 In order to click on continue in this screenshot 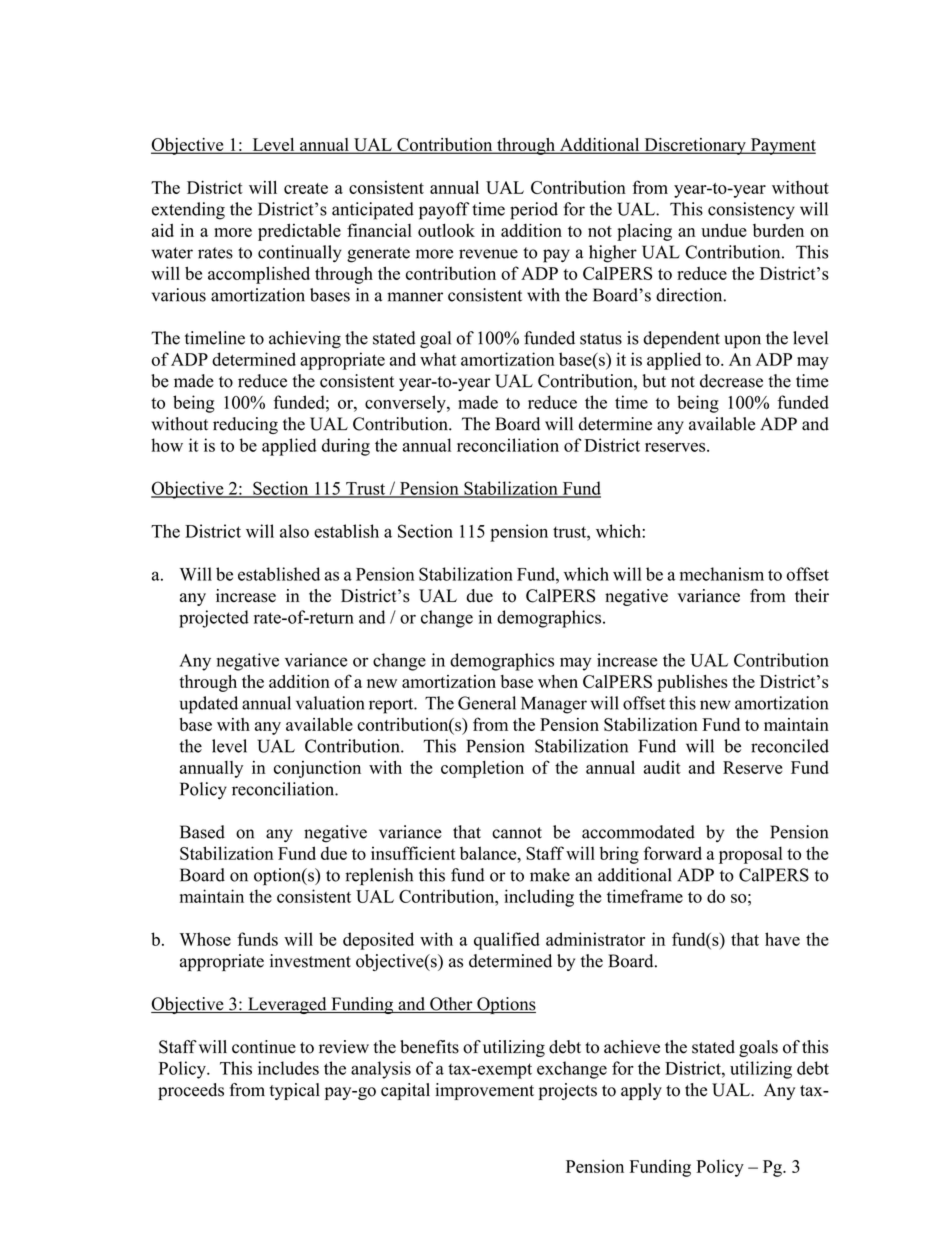, I will do `click(264, 1047)`.
